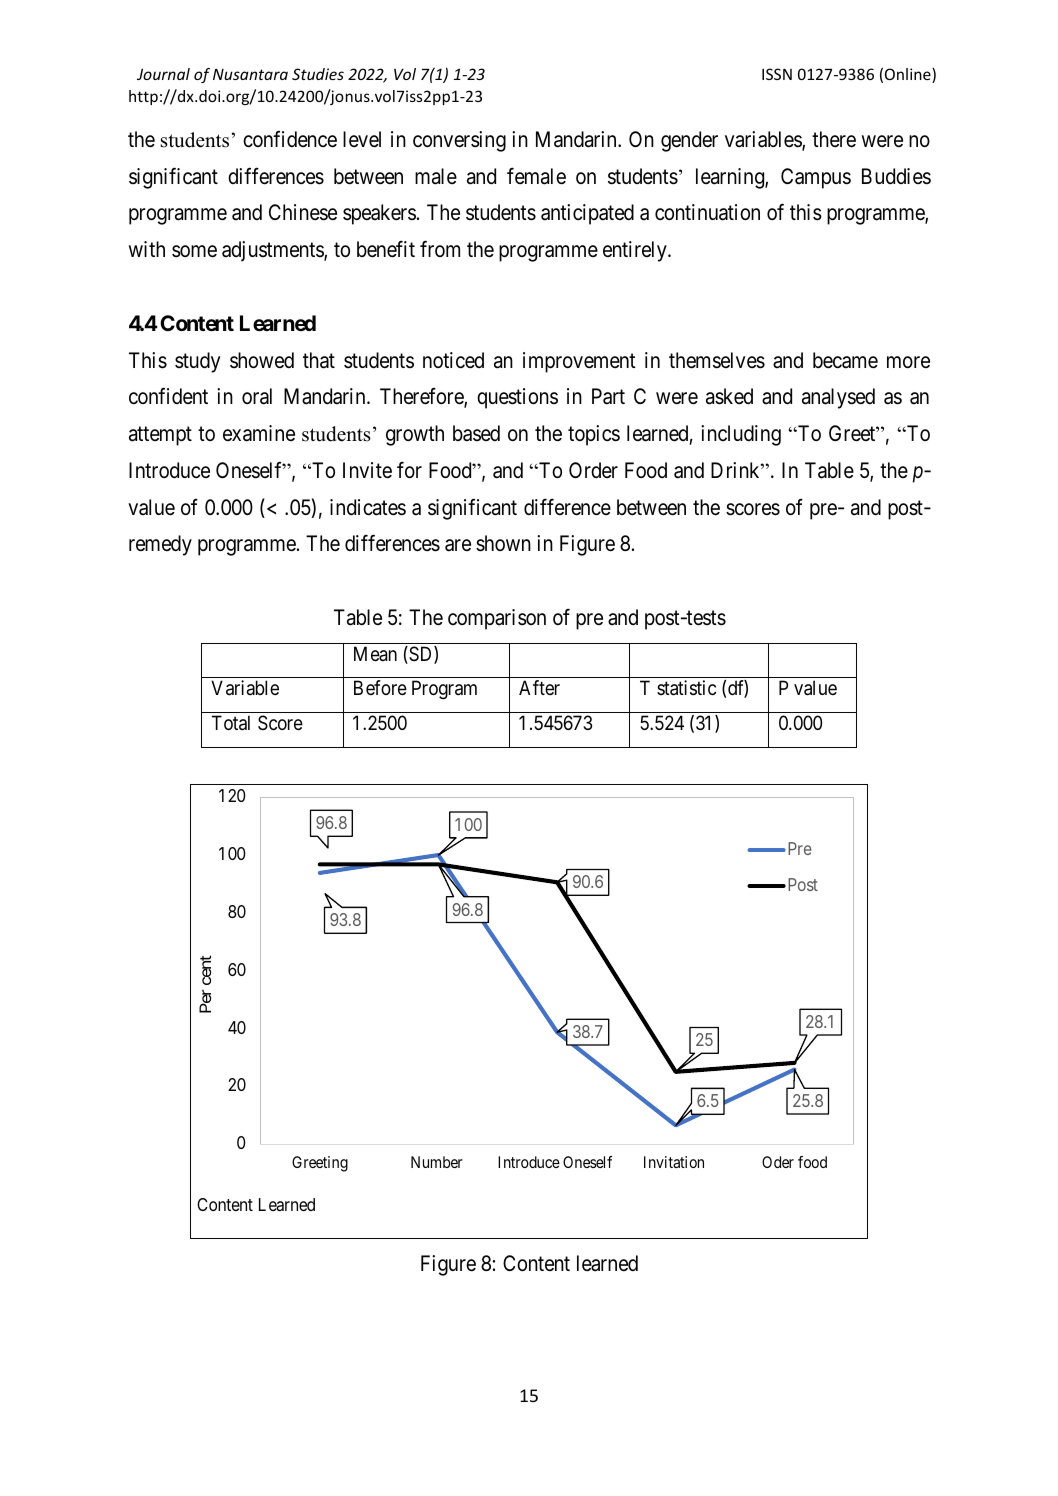 The width and height of the page is (1058, 1496). What do you see at coordinates (290, 139) in the page?
I see `confidence` at bounding box center [290, 139].
